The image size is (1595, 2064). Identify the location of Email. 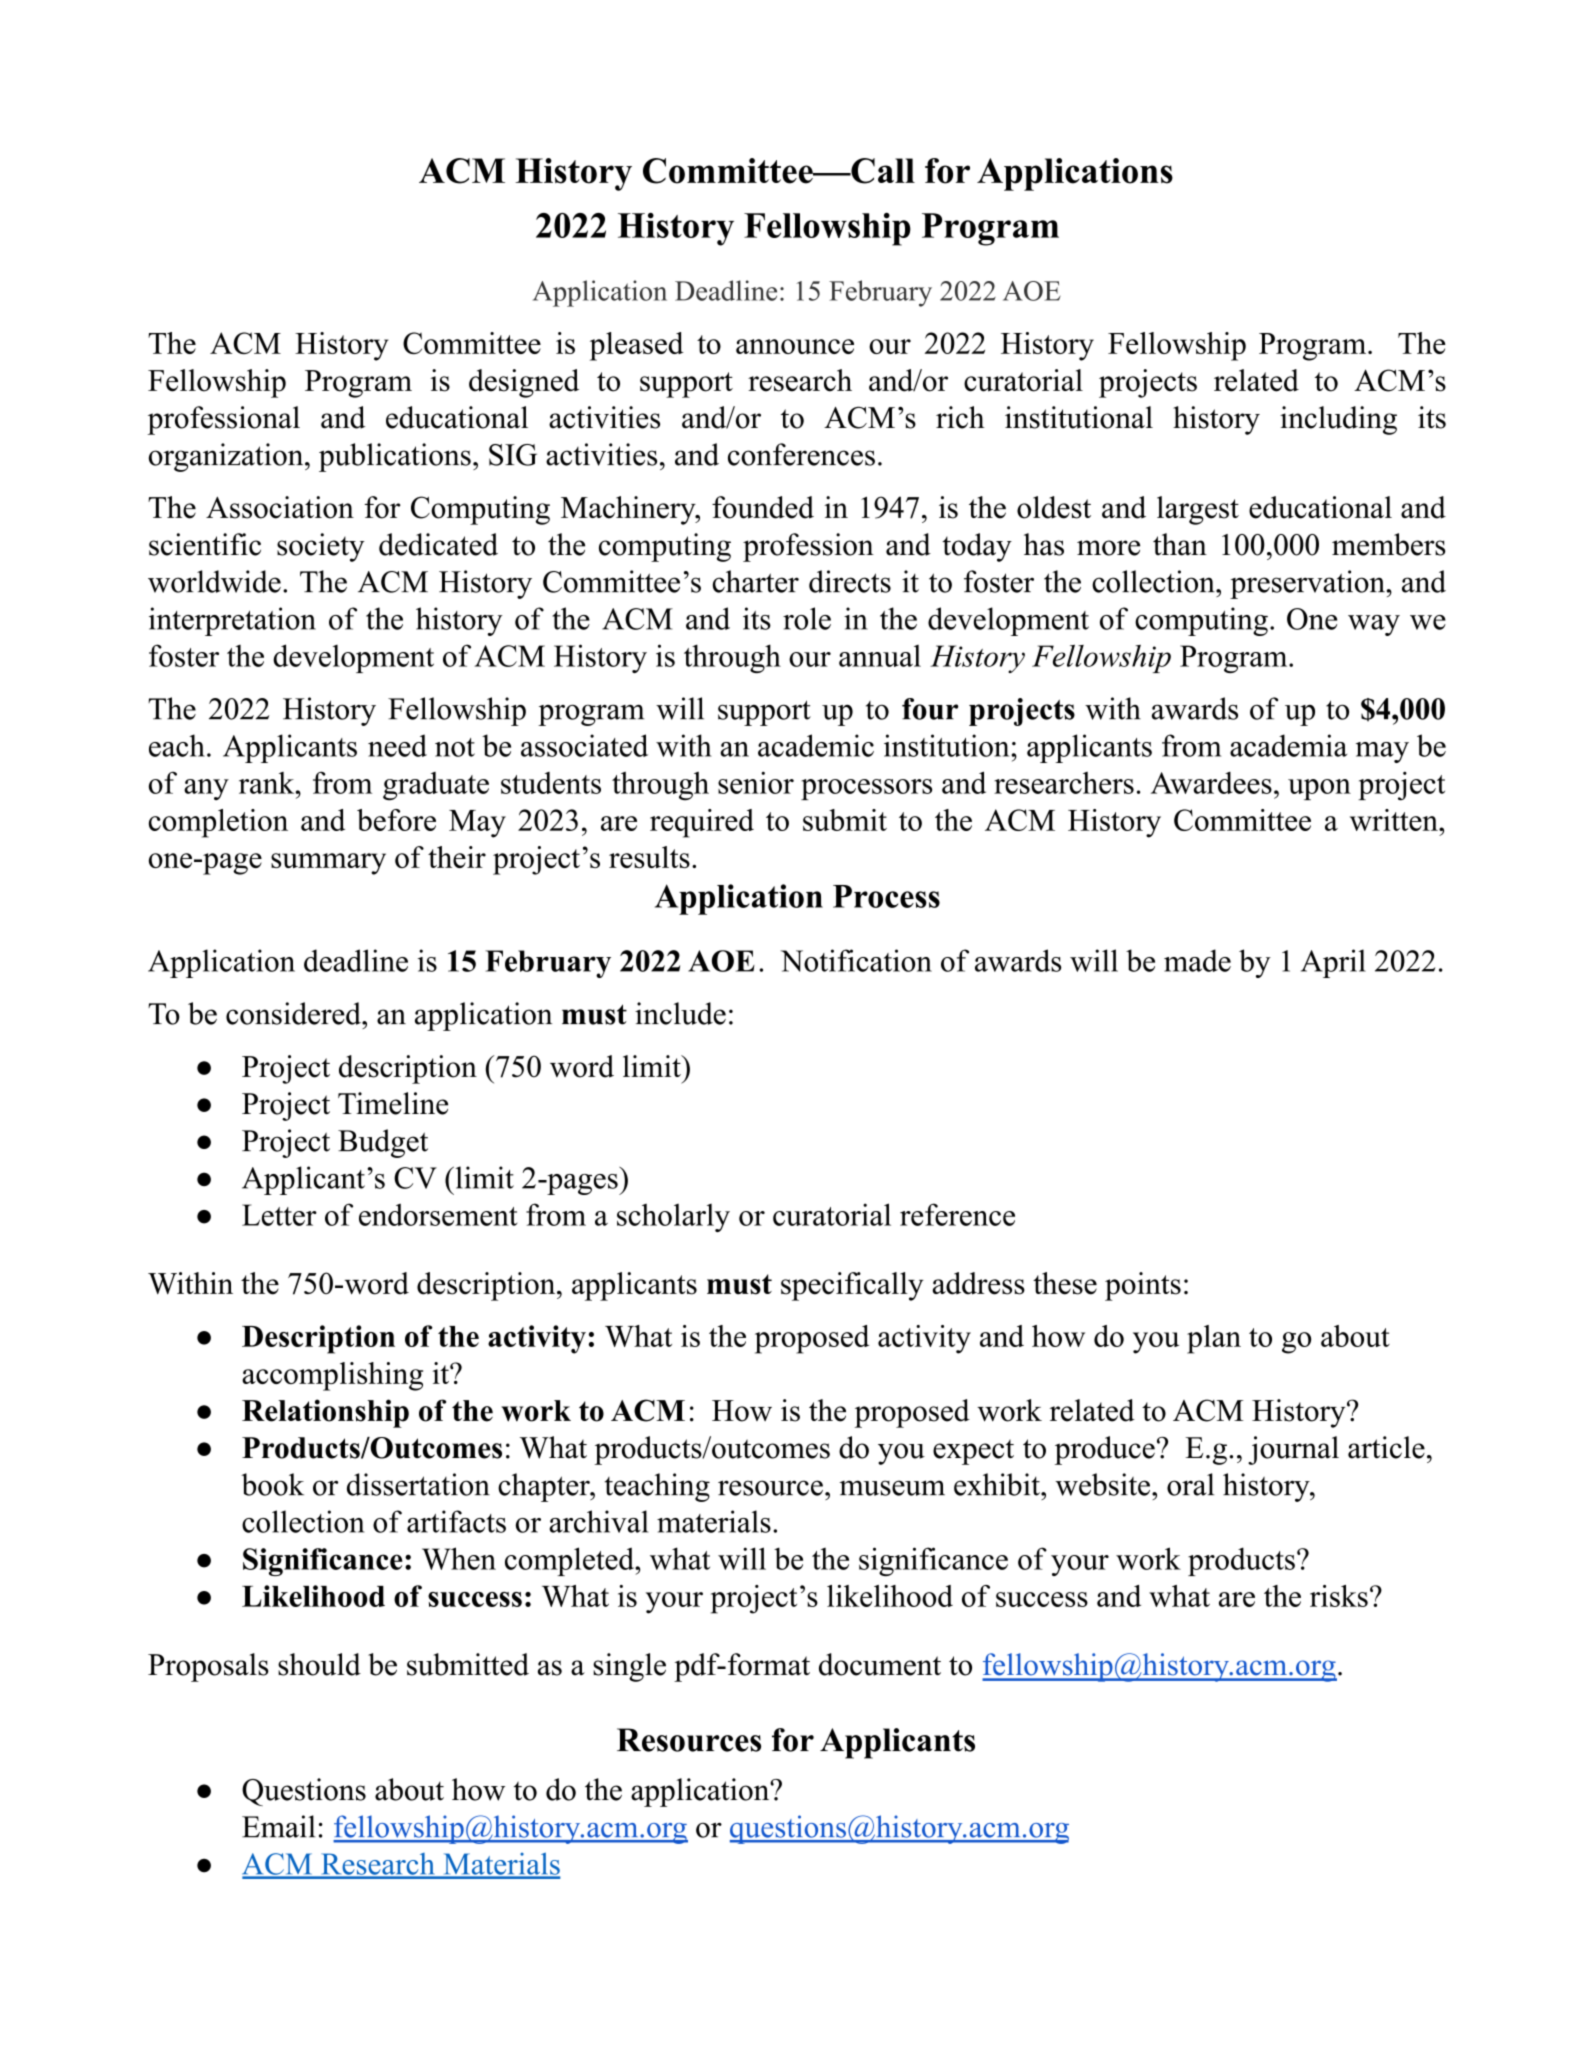
(279, 1826).
